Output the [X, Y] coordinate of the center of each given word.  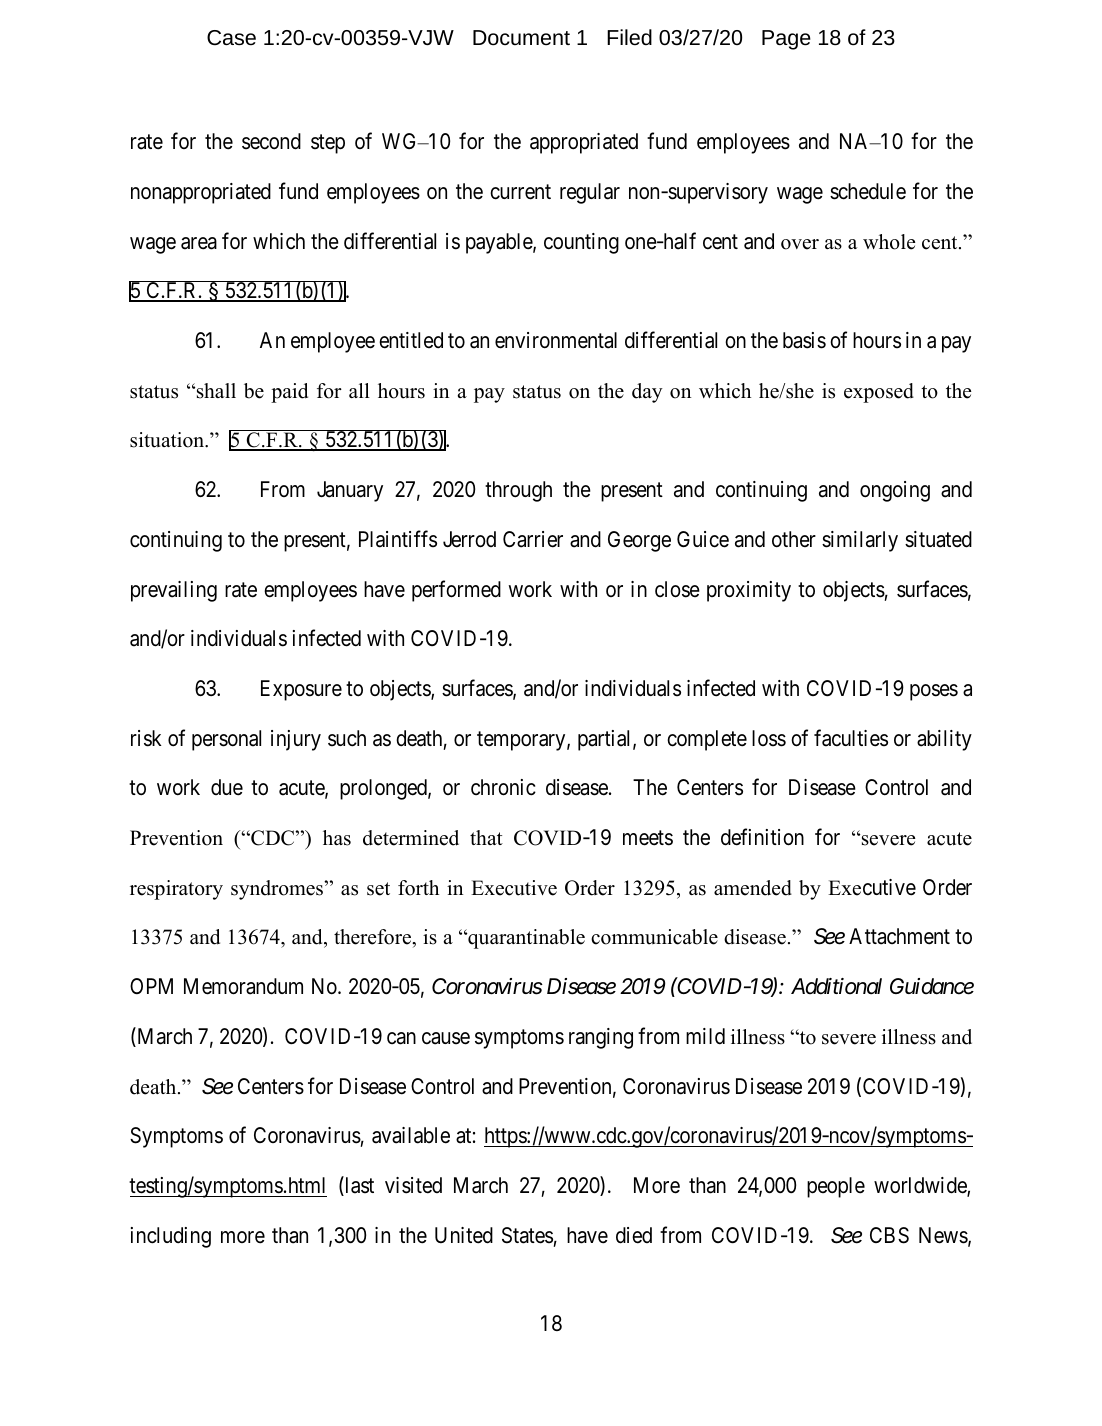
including [171, 1237]
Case [231, 38]
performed [456, 591]
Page [786, 40]
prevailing [174, 591]
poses [934, 692]
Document [521, 38]
